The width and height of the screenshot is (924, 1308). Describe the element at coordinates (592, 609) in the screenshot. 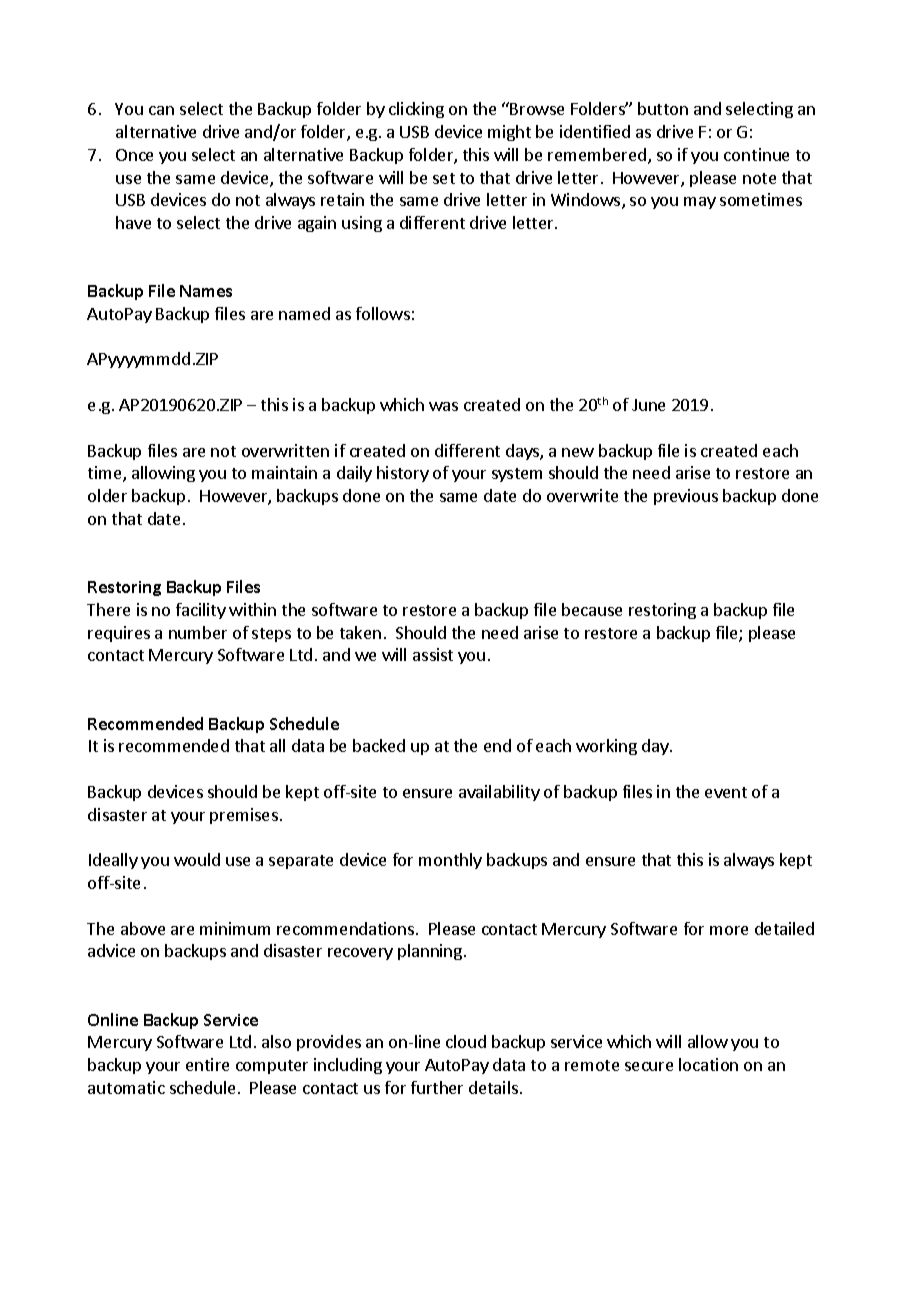

I see `because` at that location.
